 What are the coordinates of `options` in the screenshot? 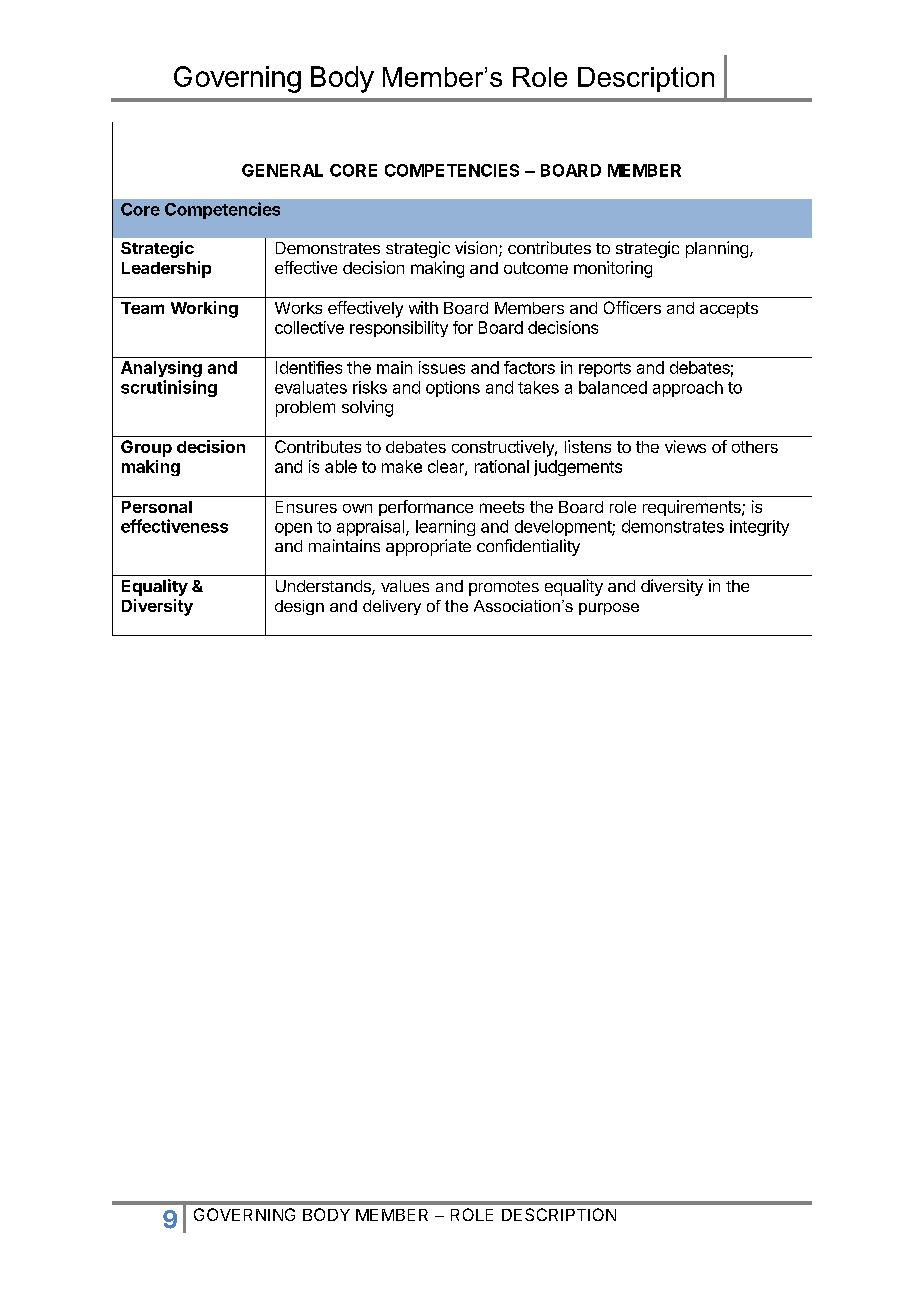 It's located at (453, 389).
